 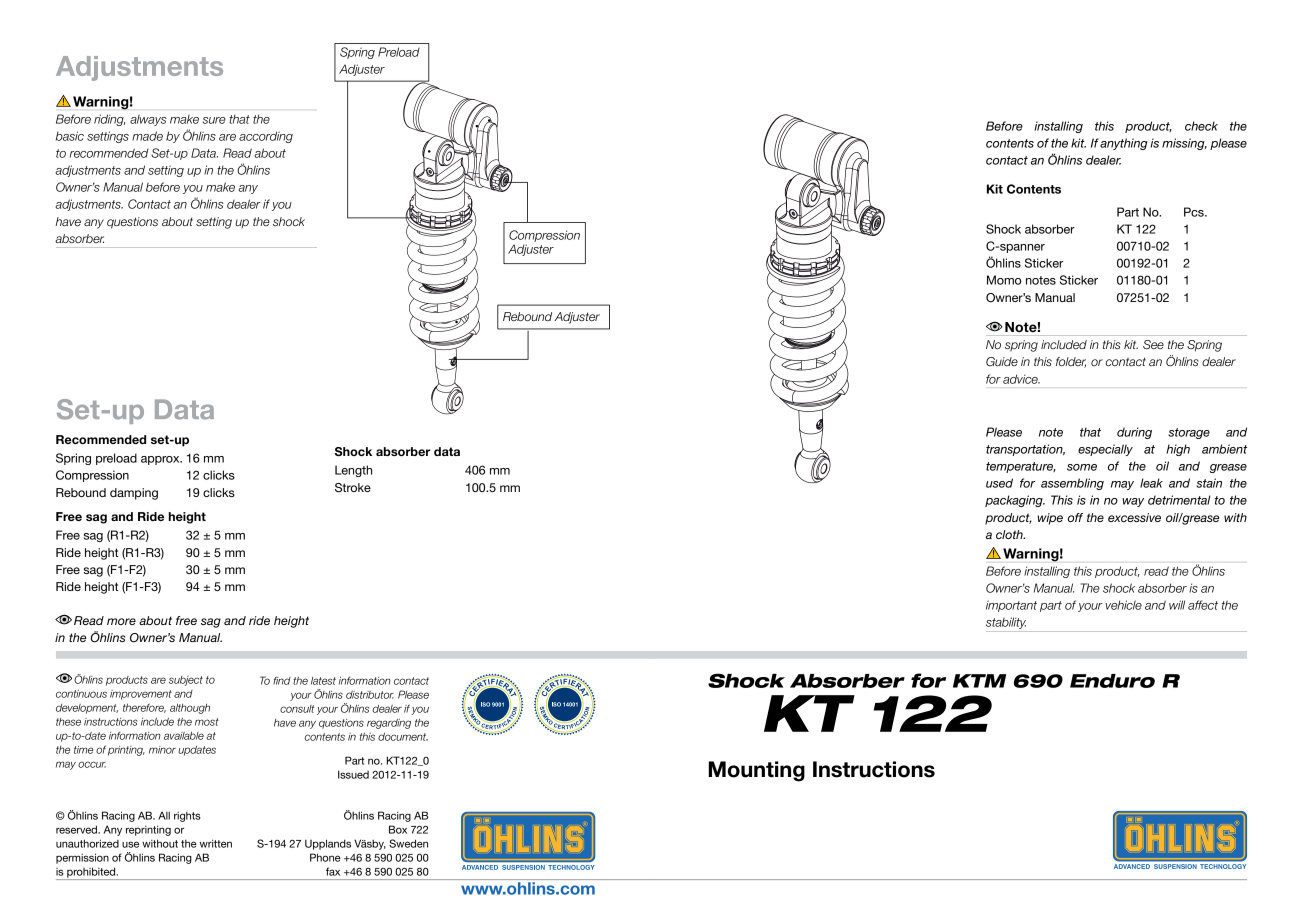 What do you see at coordinates (1072, 484) in the document?
I see `assembling` at bounding box center [1072, 484].
